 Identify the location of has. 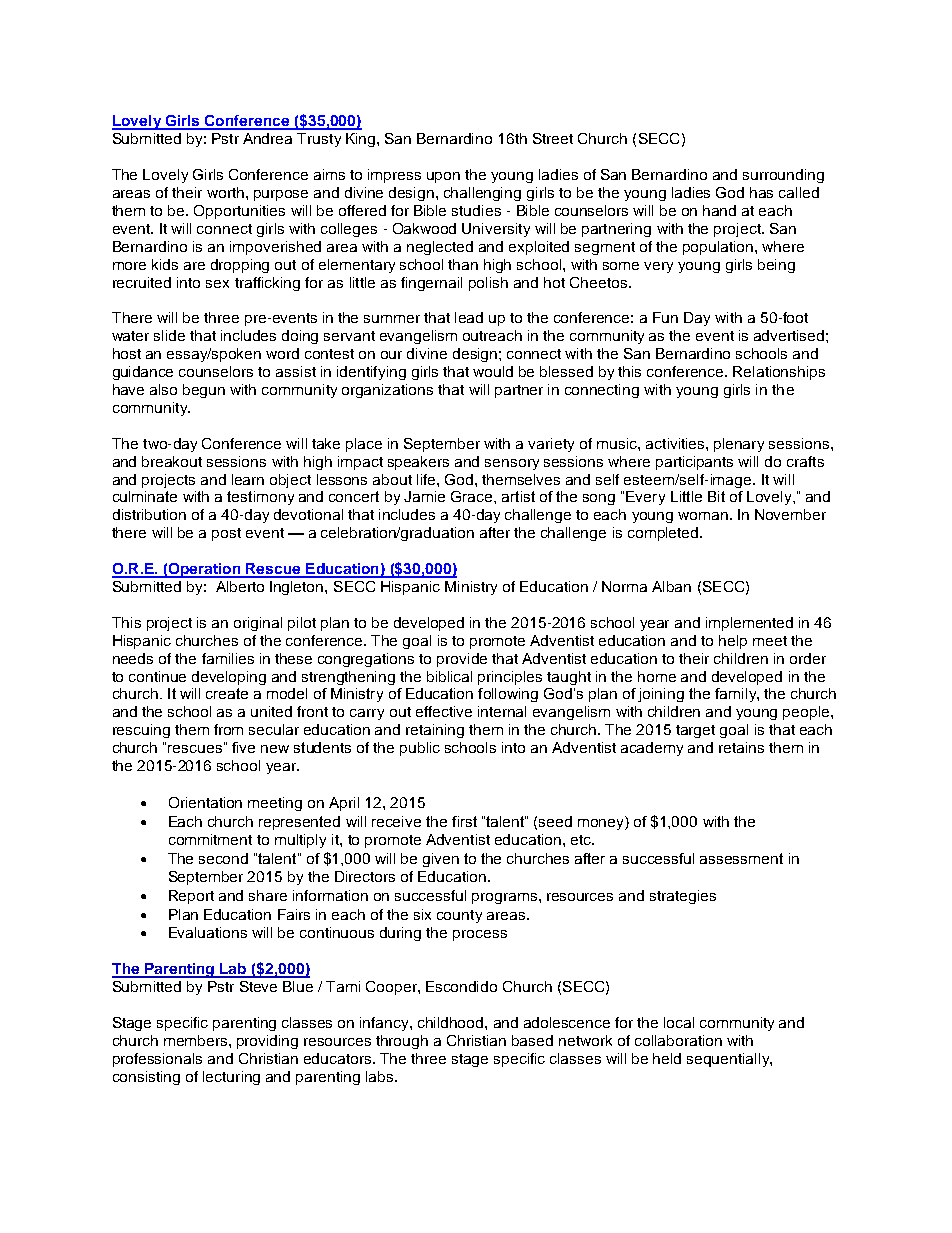
(761, 192).
